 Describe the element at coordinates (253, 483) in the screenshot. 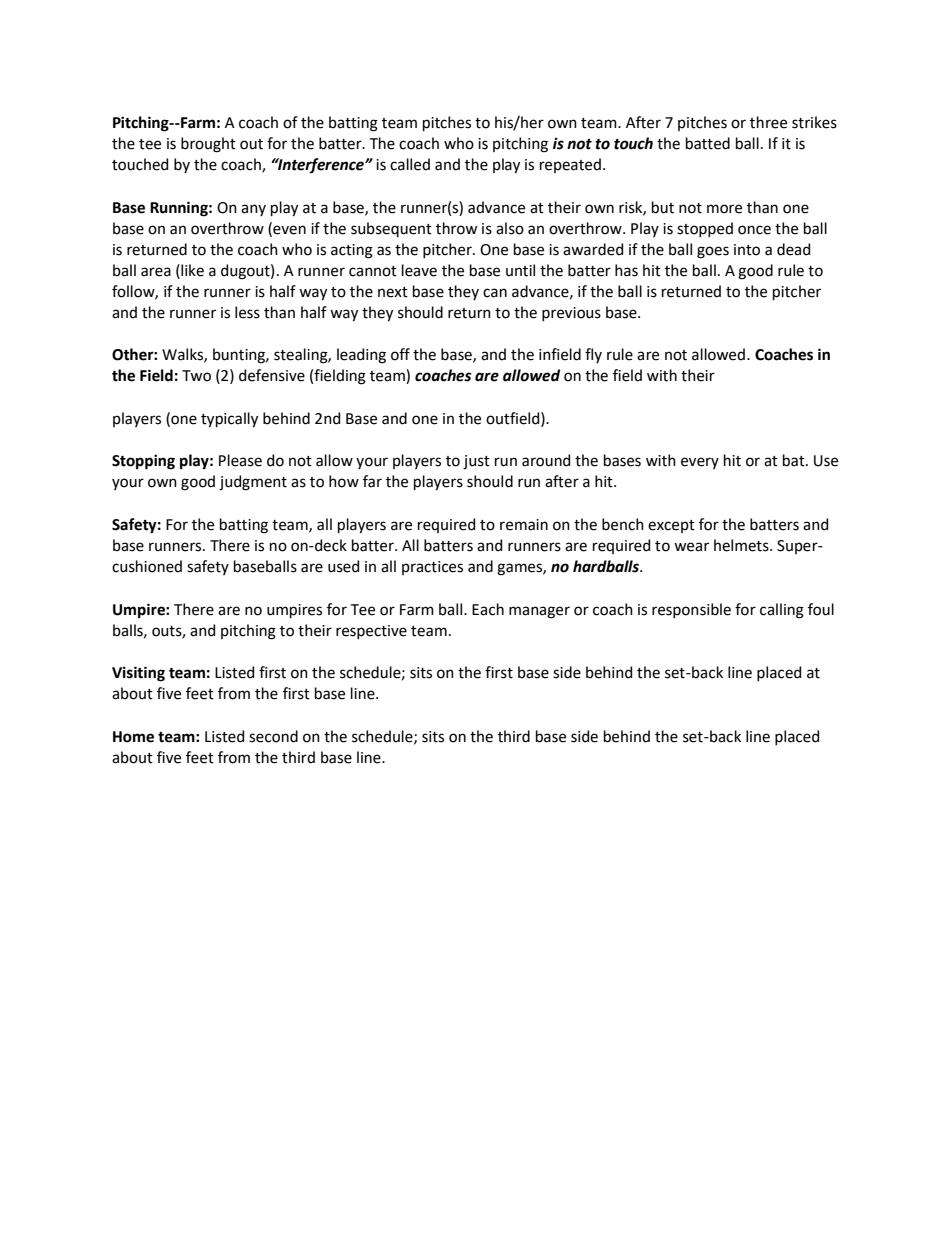

I see `judgment` at that location.
